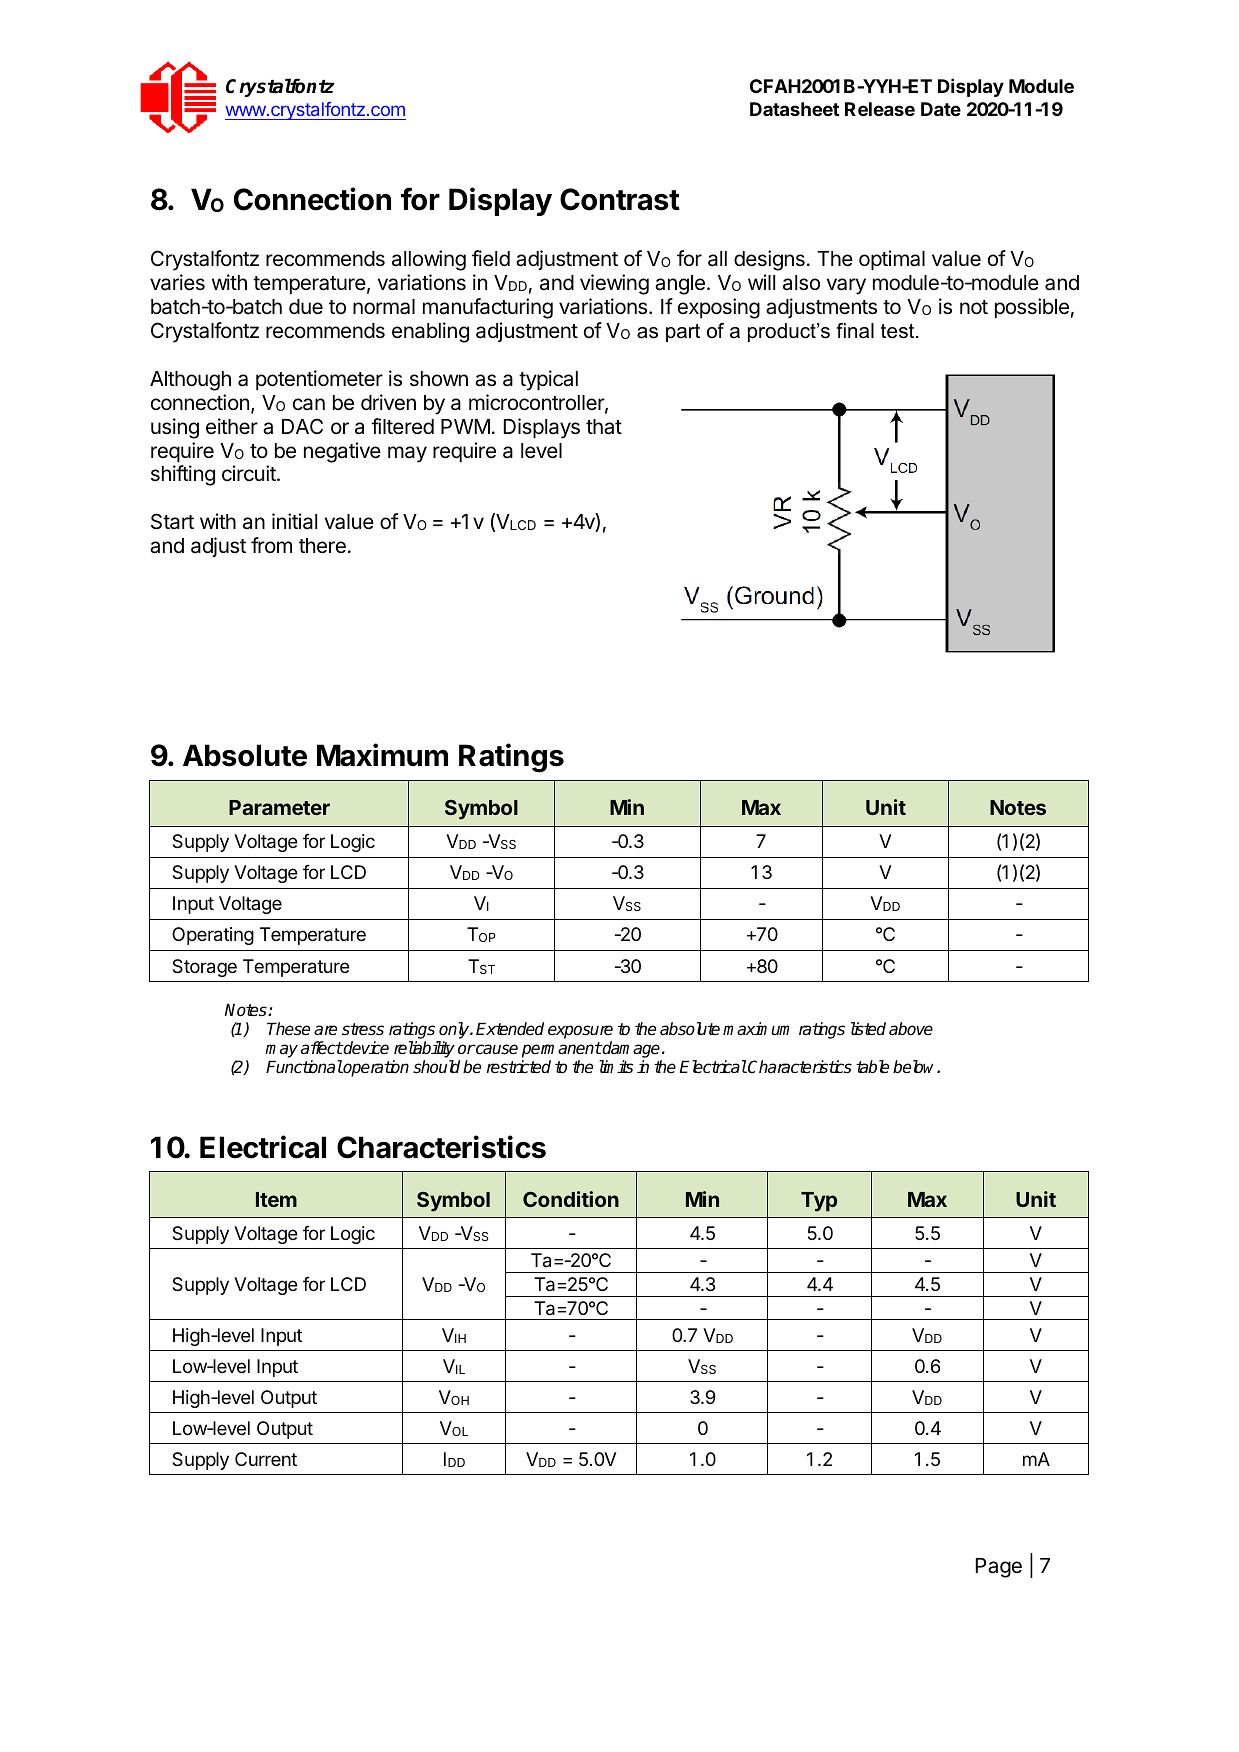 Image resolution: width=1239 pixels, height=1752 pixels. I want to click on limits, so click(616, 1067).
